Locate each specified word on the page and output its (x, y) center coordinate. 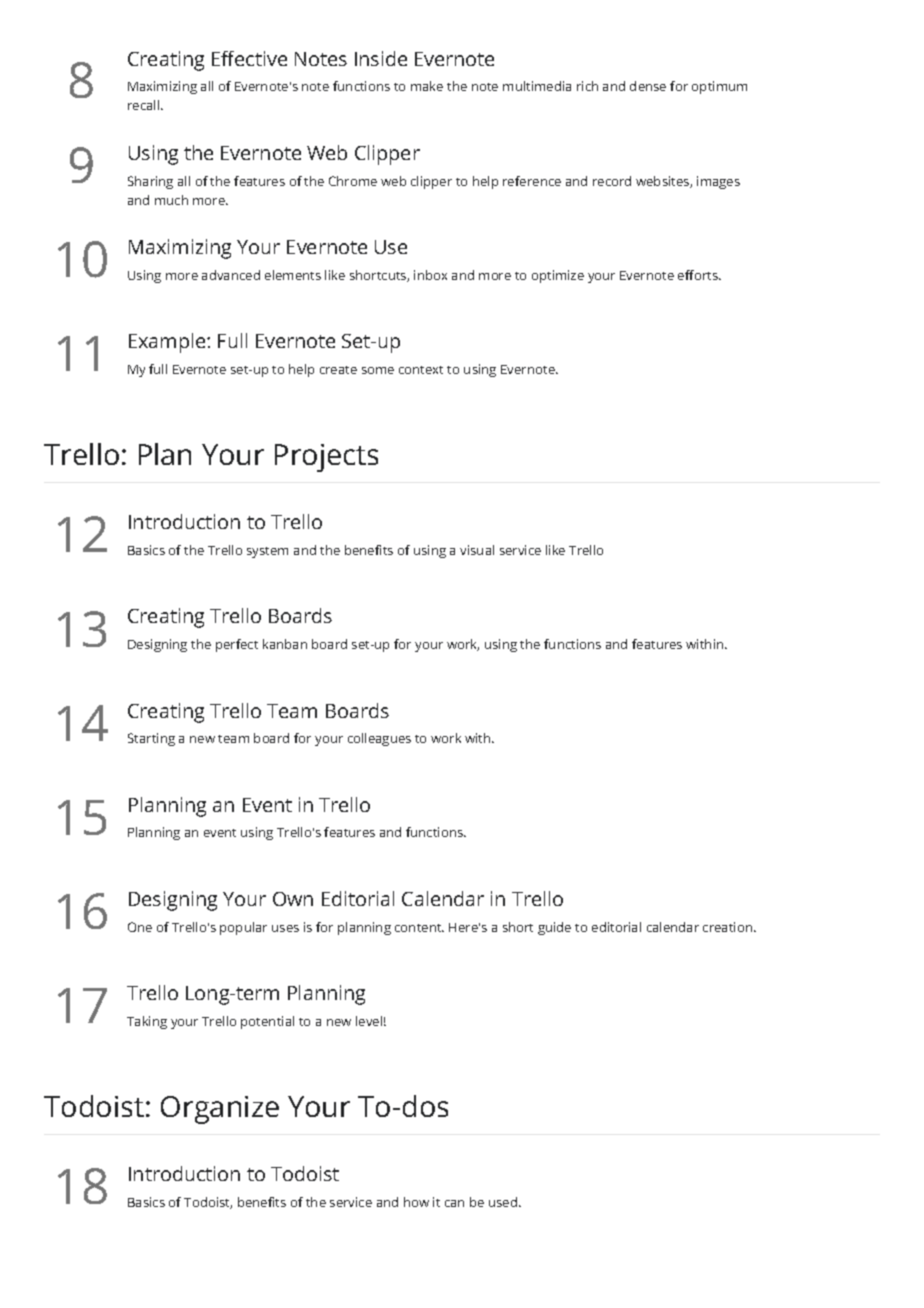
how (416, 1202)
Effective (249, 58)
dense (648, 86)
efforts (699, 275)
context (421, 370)
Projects (326, 458)
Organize (220, 1110)
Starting (151, 739)
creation (727, 927)
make (427, 86)
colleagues (379, 739)
